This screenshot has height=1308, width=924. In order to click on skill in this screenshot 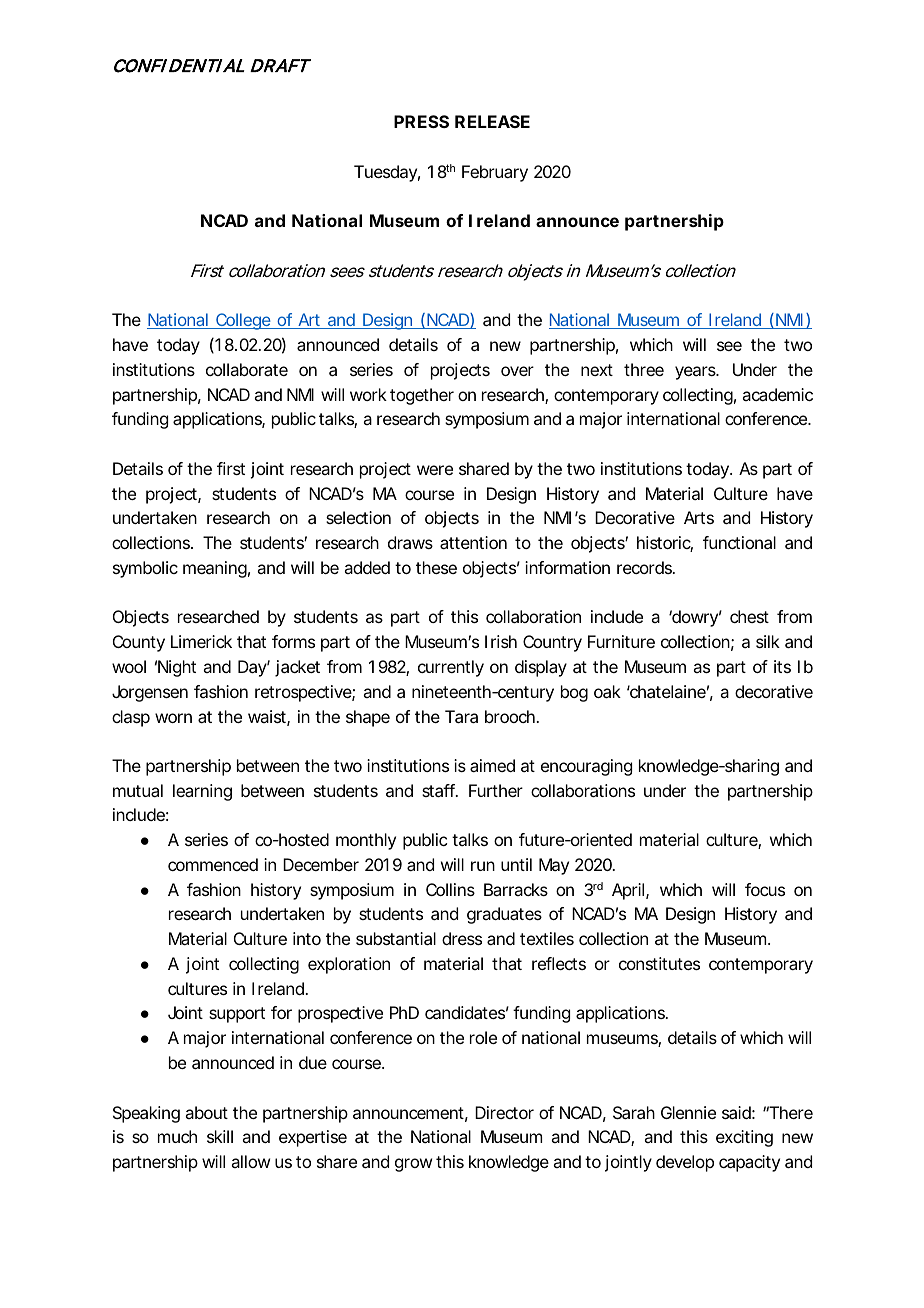, I will do `click(220, 1136)`.
